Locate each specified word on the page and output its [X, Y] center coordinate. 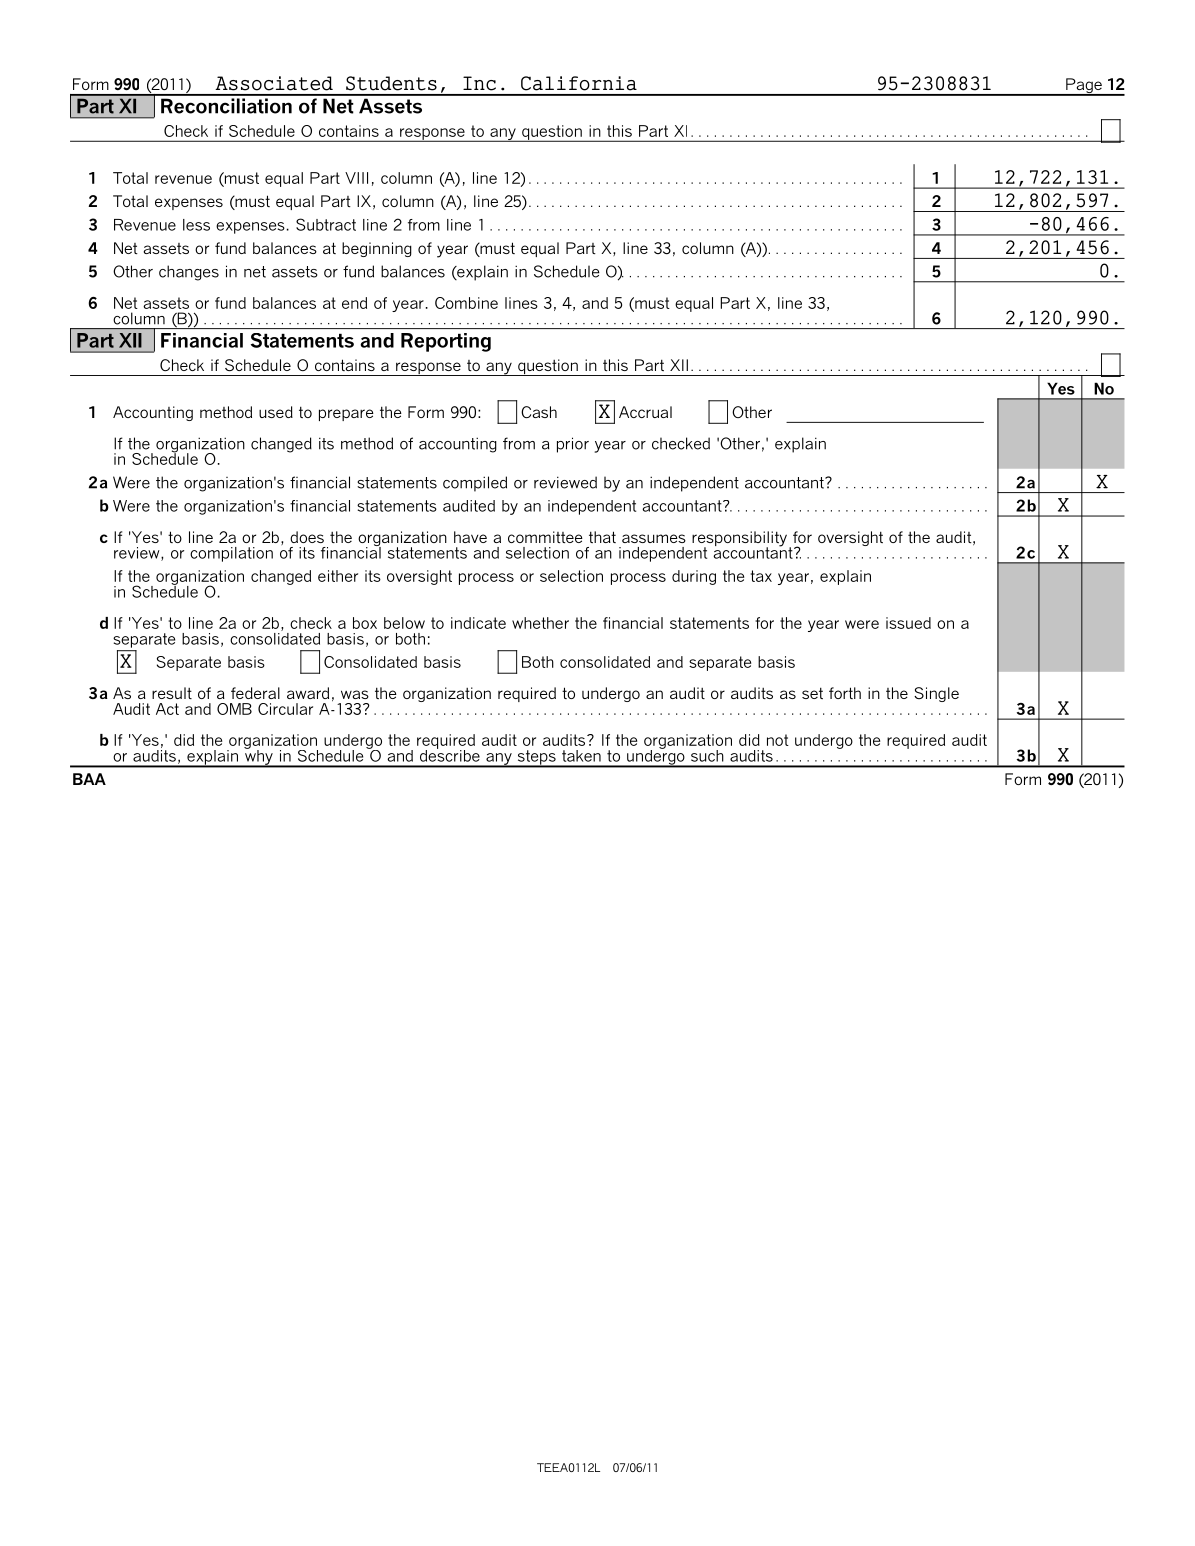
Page [1084, 87]
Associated [274, 83]
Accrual [645, 412]
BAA [89, 779]
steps [536, 758]
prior [573, 445]
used [276, 412]
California [579, 83]
